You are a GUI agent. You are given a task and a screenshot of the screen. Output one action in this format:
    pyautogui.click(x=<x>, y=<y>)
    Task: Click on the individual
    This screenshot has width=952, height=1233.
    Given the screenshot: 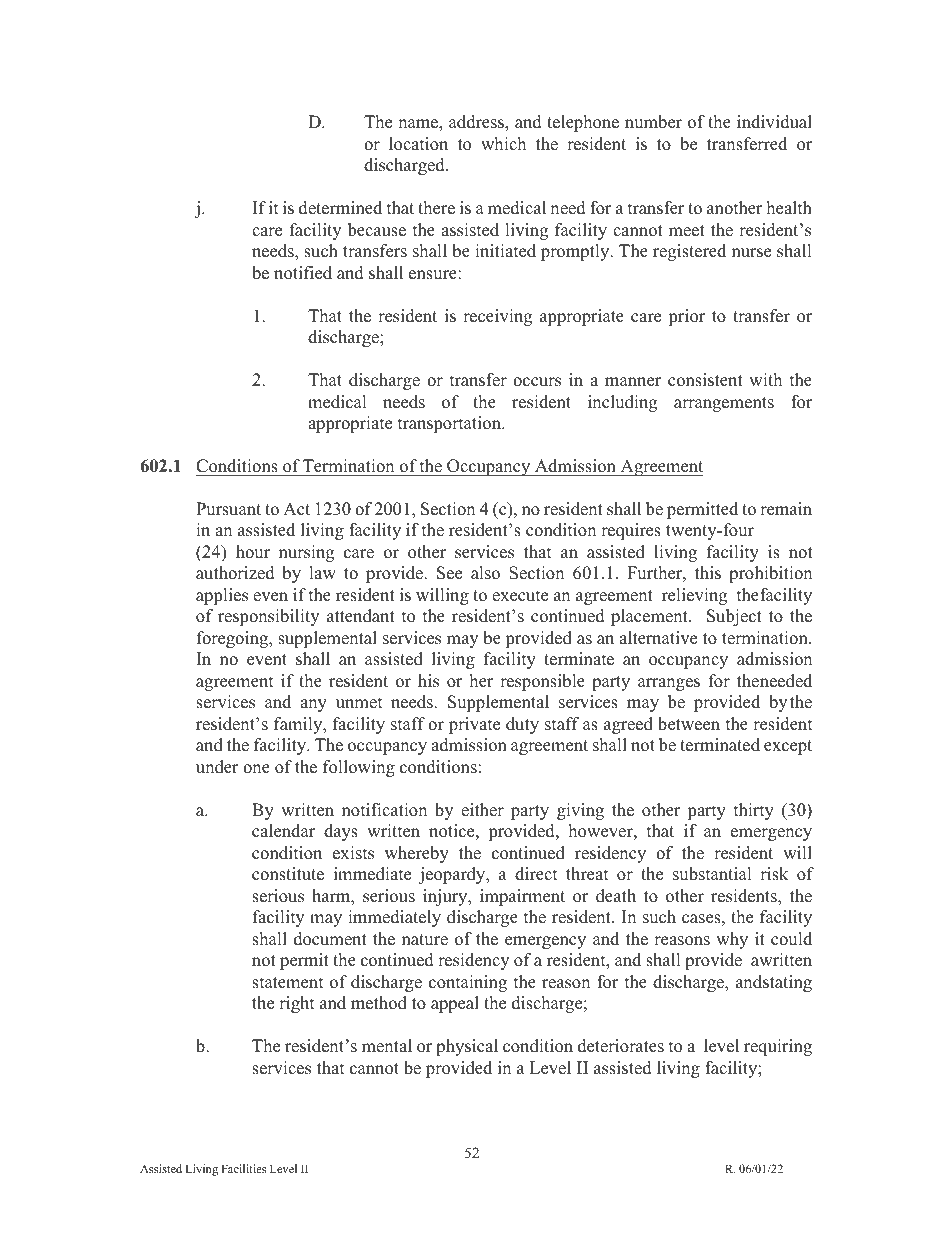 What is the action you would take?
    pyautogui.click(x=774, y=122)
